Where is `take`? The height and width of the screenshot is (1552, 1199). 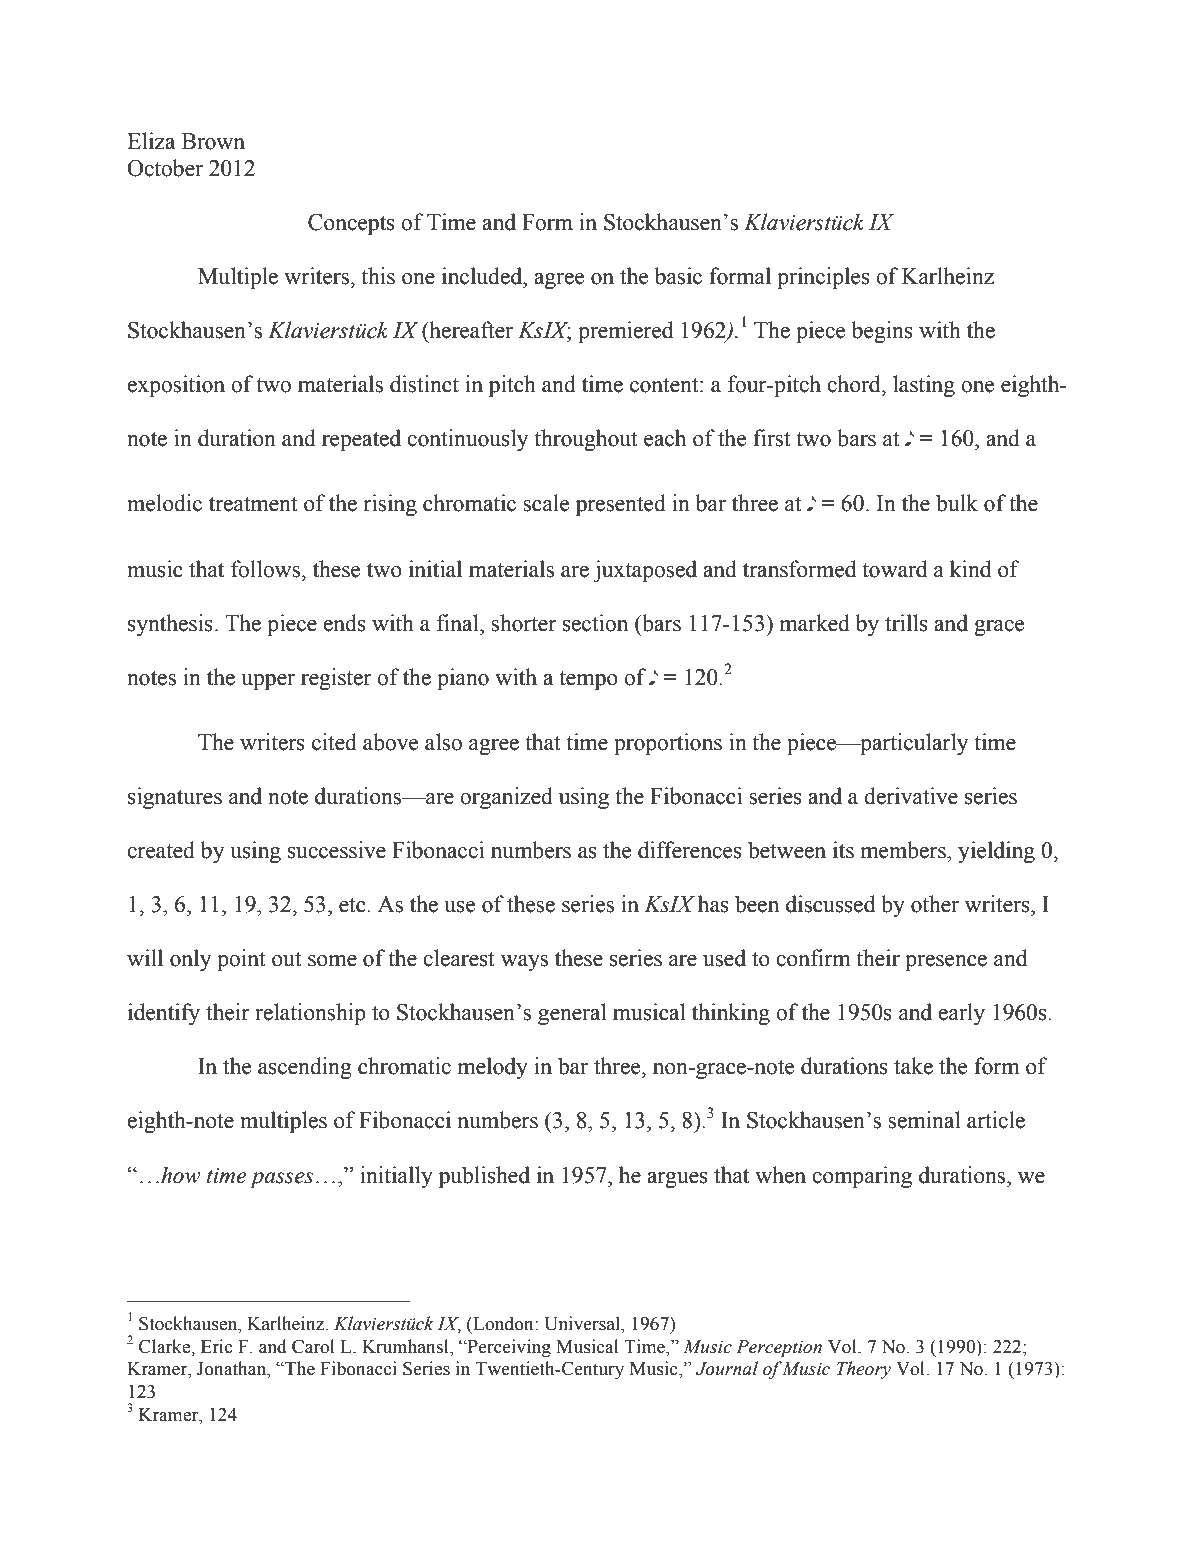 take is located at coordinates (913, 1066).
